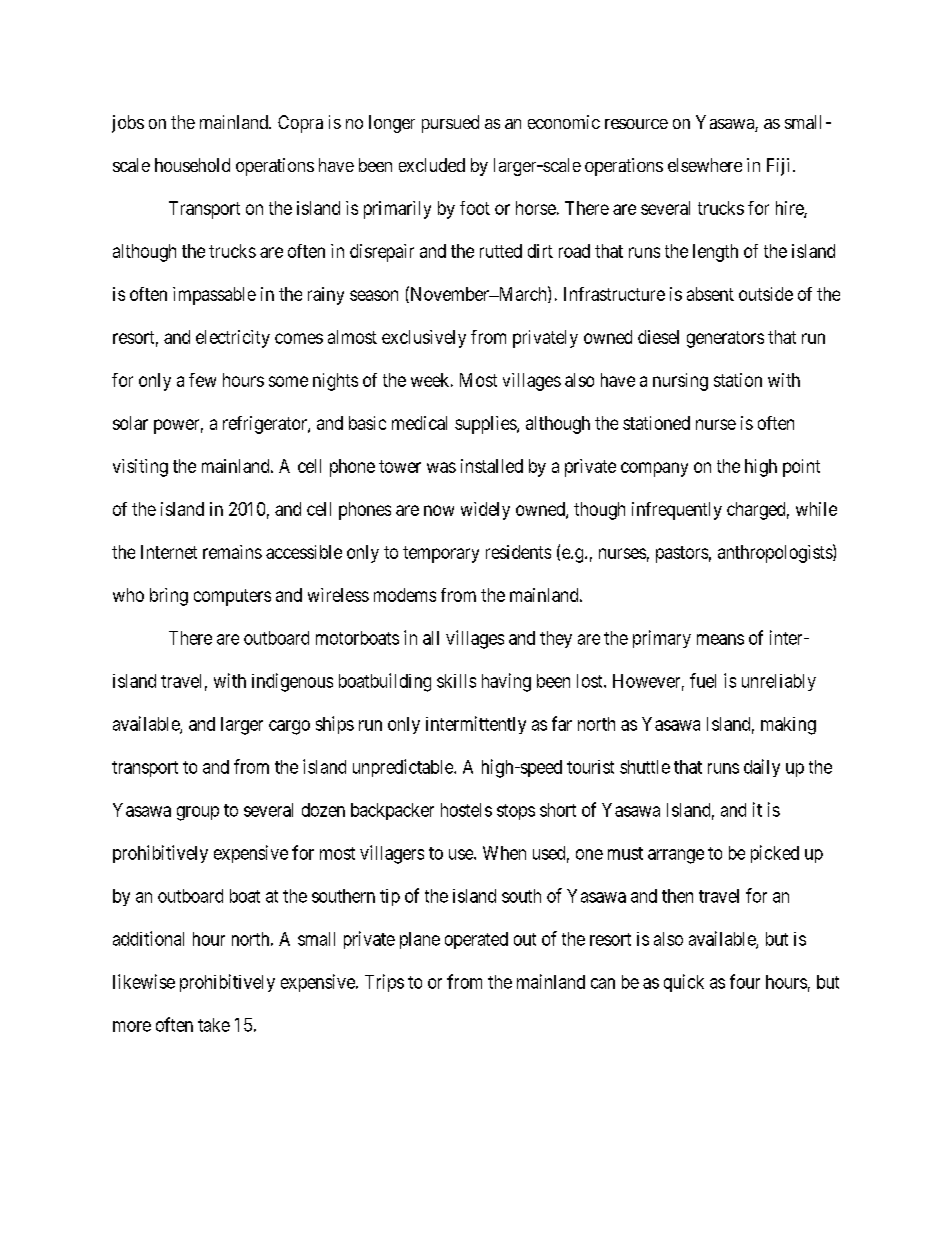  I want to click on exclusively, so click(424, 339).
